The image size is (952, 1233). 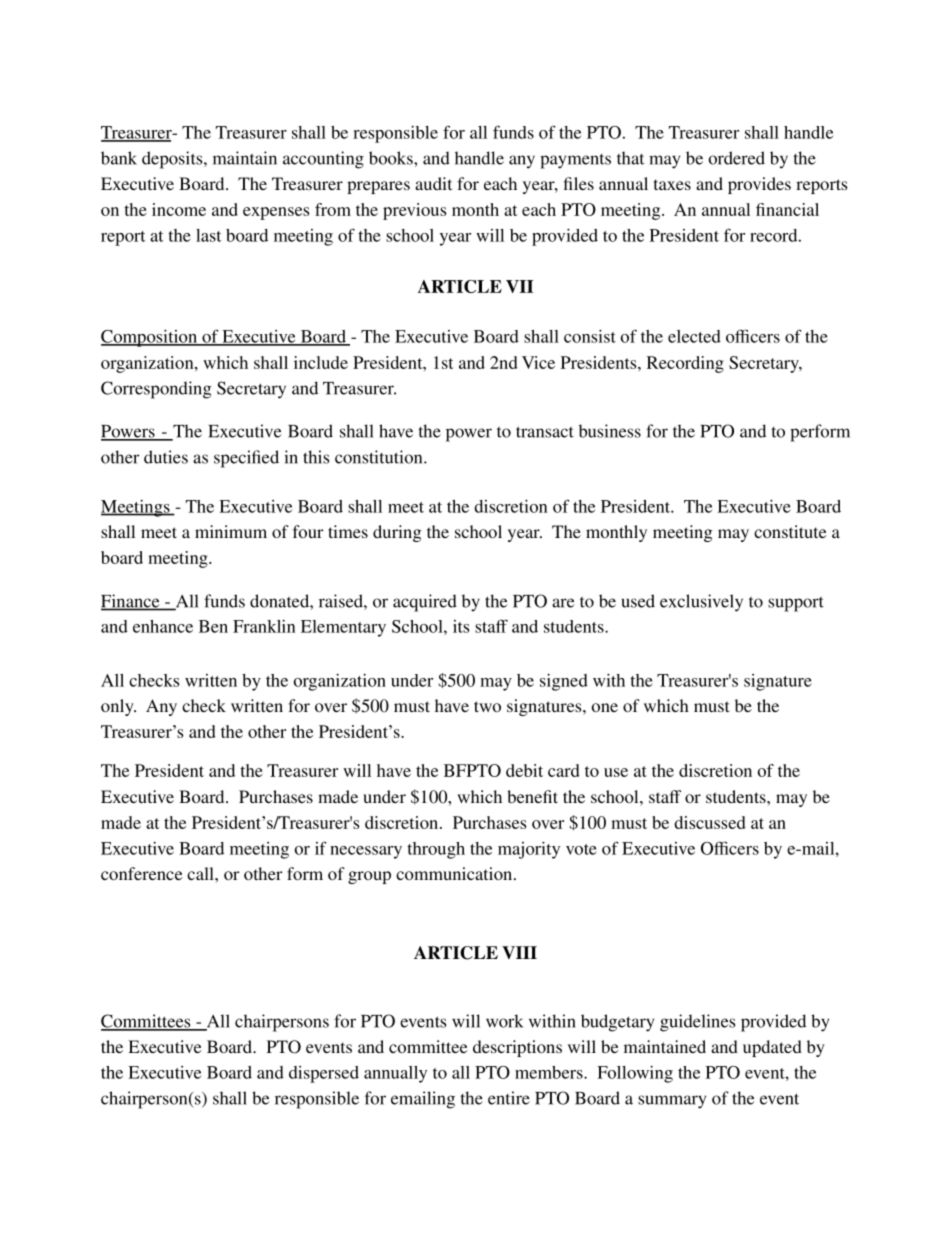 What do you see at coordinates (790, 531) in the screenshot?
I see `constitute` at bounding box center [790, 531].
